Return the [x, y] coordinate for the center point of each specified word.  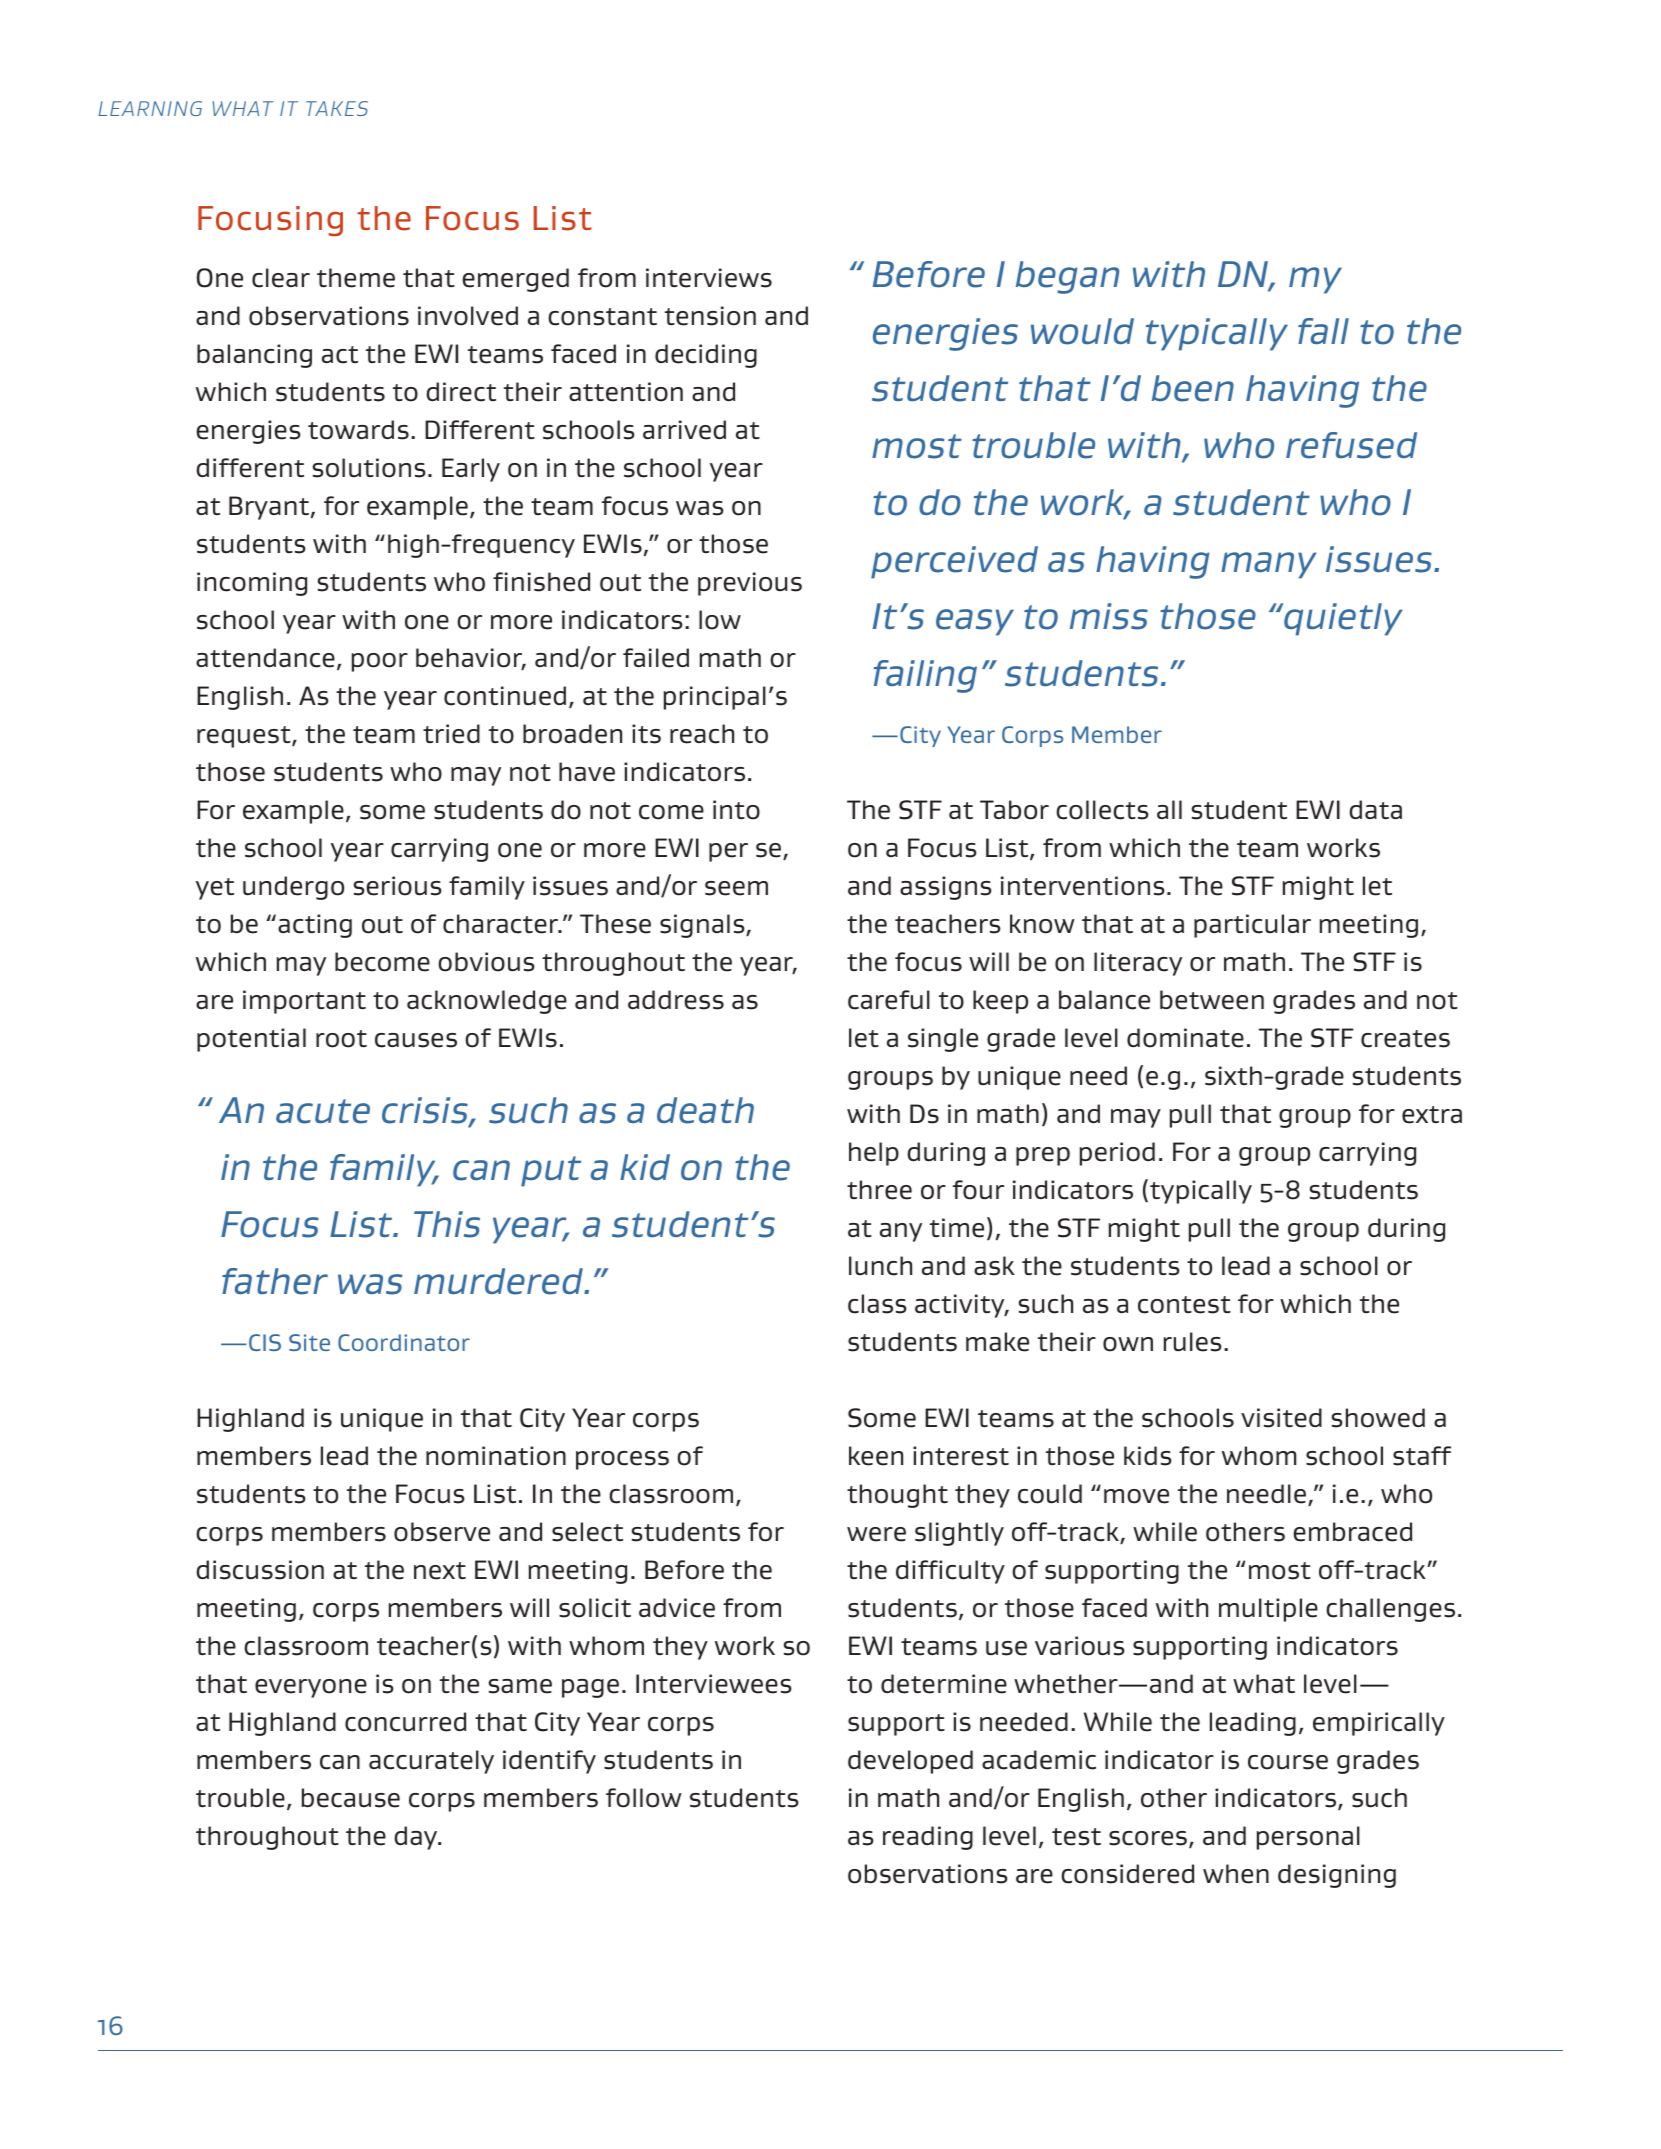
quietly [1342, 619]
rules [1193, 1342]
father [275, 1281]
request [245, 737]
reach [702, 734]
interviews [709, 278]
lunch [880, 1266]
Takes [337, 108]
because [351, 1798]
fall [1323, 331]
